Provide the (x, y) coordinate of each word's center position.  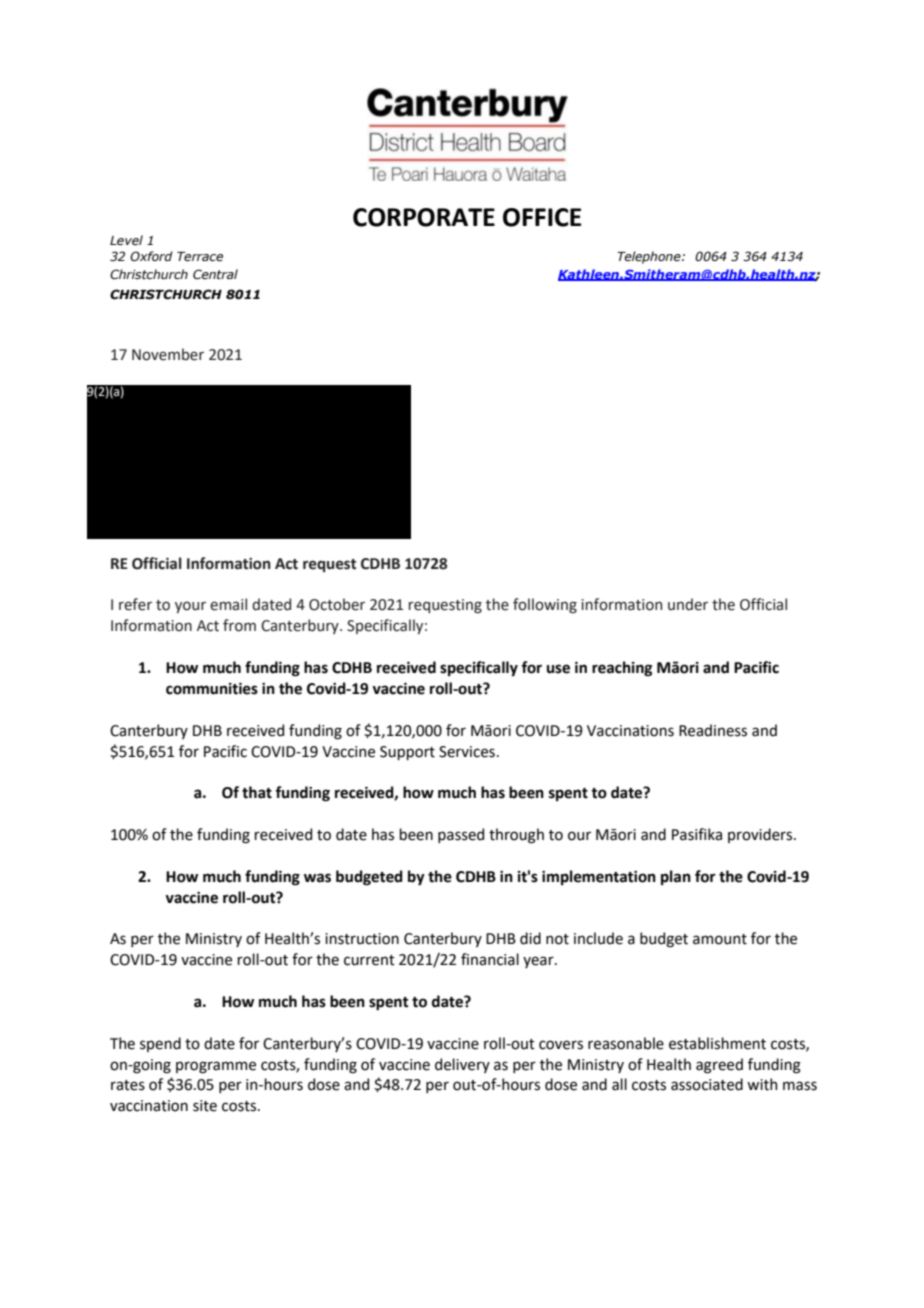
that (257, 792)
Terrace (200, 257)
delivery (462, 1065)
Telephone (650, 257)
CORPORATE (424, 217)
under (688, 604)
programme (216, 1067)
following (545, 605)
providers (761, 835)
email (228, 604)
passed (461, 835)
